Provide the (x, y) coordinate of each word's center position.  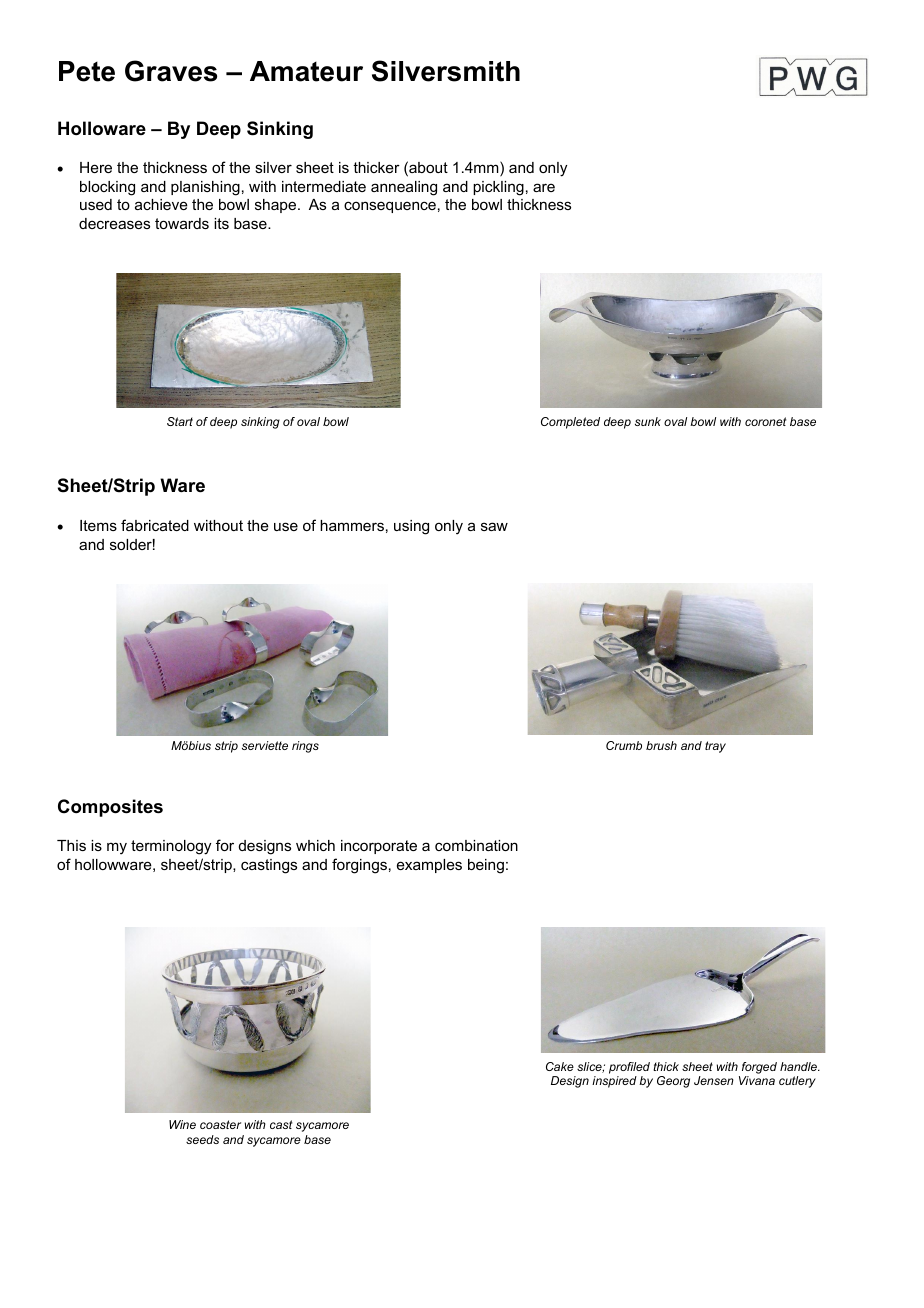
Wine (182, 1124)
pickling (498, 188)
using (411, 527)
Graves (171, 71)
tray (715, 747)
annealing (404, 188)
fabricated (155, 525)
